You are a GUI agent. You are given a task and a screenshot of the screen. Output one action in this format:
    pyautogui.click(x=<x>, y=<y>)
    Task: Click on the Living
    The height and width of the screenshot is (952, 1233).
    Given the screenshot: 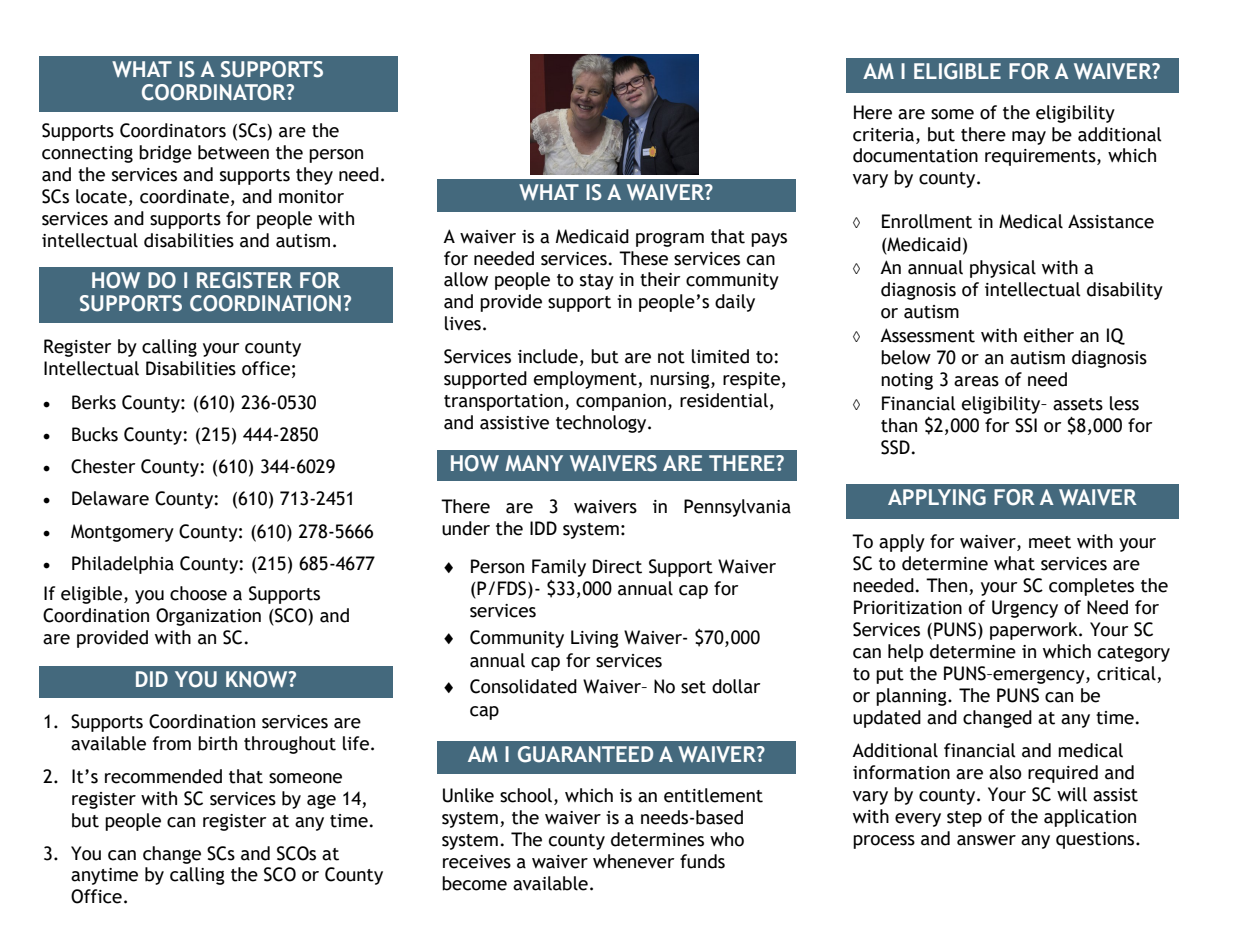 What is the action you would take?
    pyautogui.click(x=595, y=639)
